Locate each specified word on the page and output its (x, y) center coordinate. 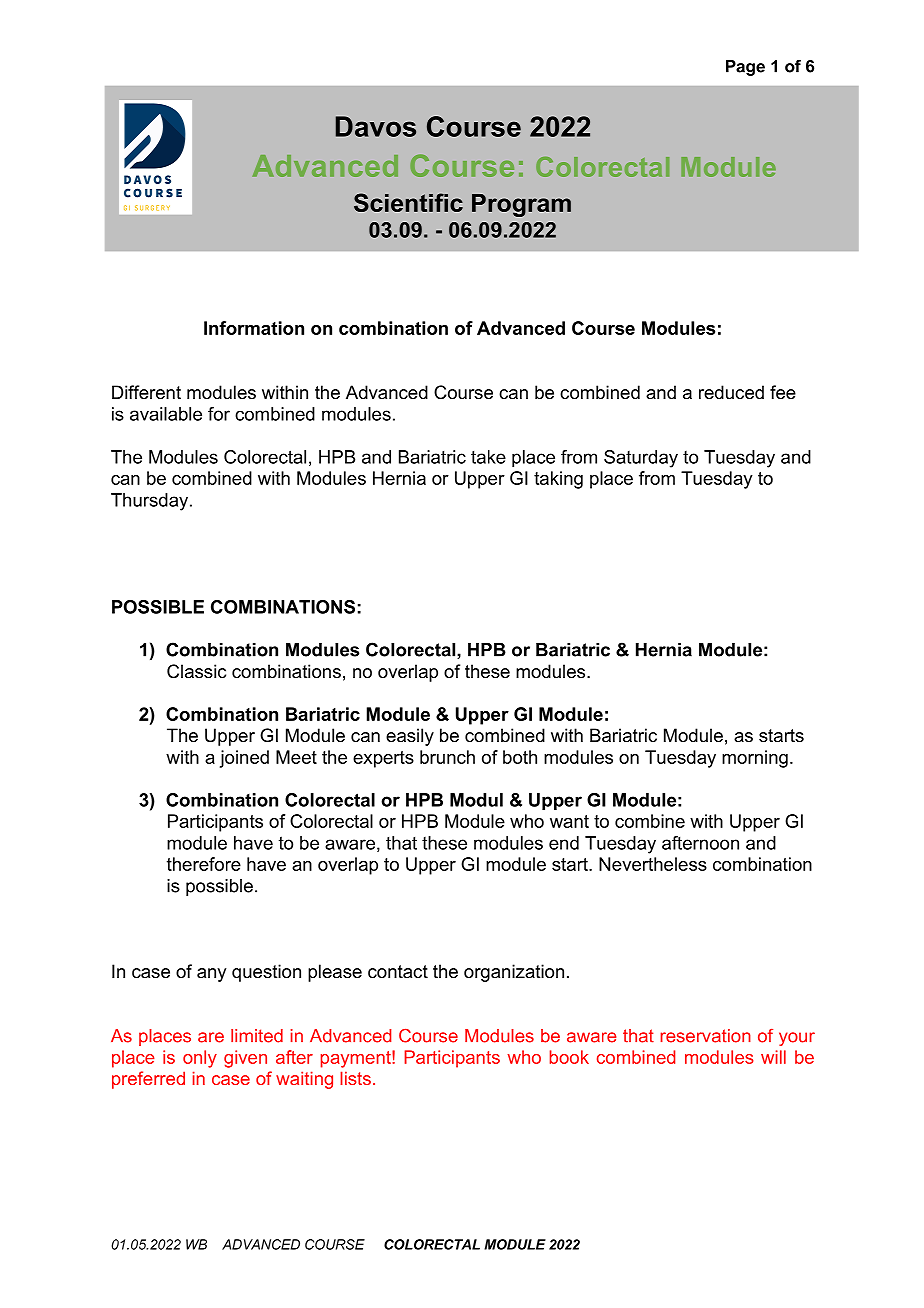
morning (755, 759)
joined (244, 759)
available (166, 414)
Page (745, 68)
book (569, 1057)
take (488, 457)
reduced (731, 392)
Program (521, 205)
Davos (376, 126)
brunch (447, 757)
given (245, 1059)
